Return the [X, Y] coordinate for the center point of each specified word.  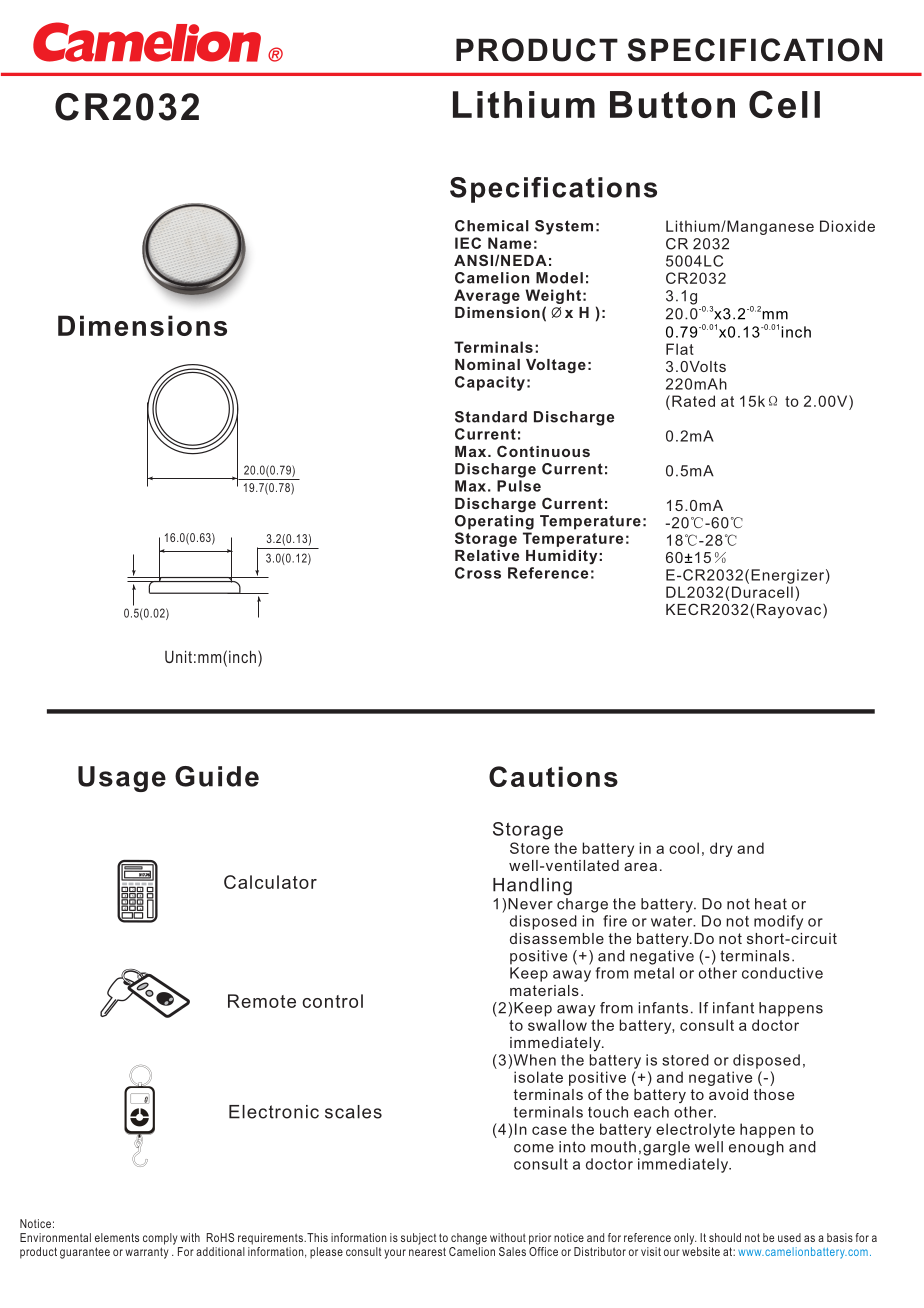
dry [721, 849]
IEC [468, 243]
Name [509, 243]
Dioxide [847, 226]
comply [160, 1239]
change [469, 1239]
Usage [122, 779]
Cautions [553, 776]
